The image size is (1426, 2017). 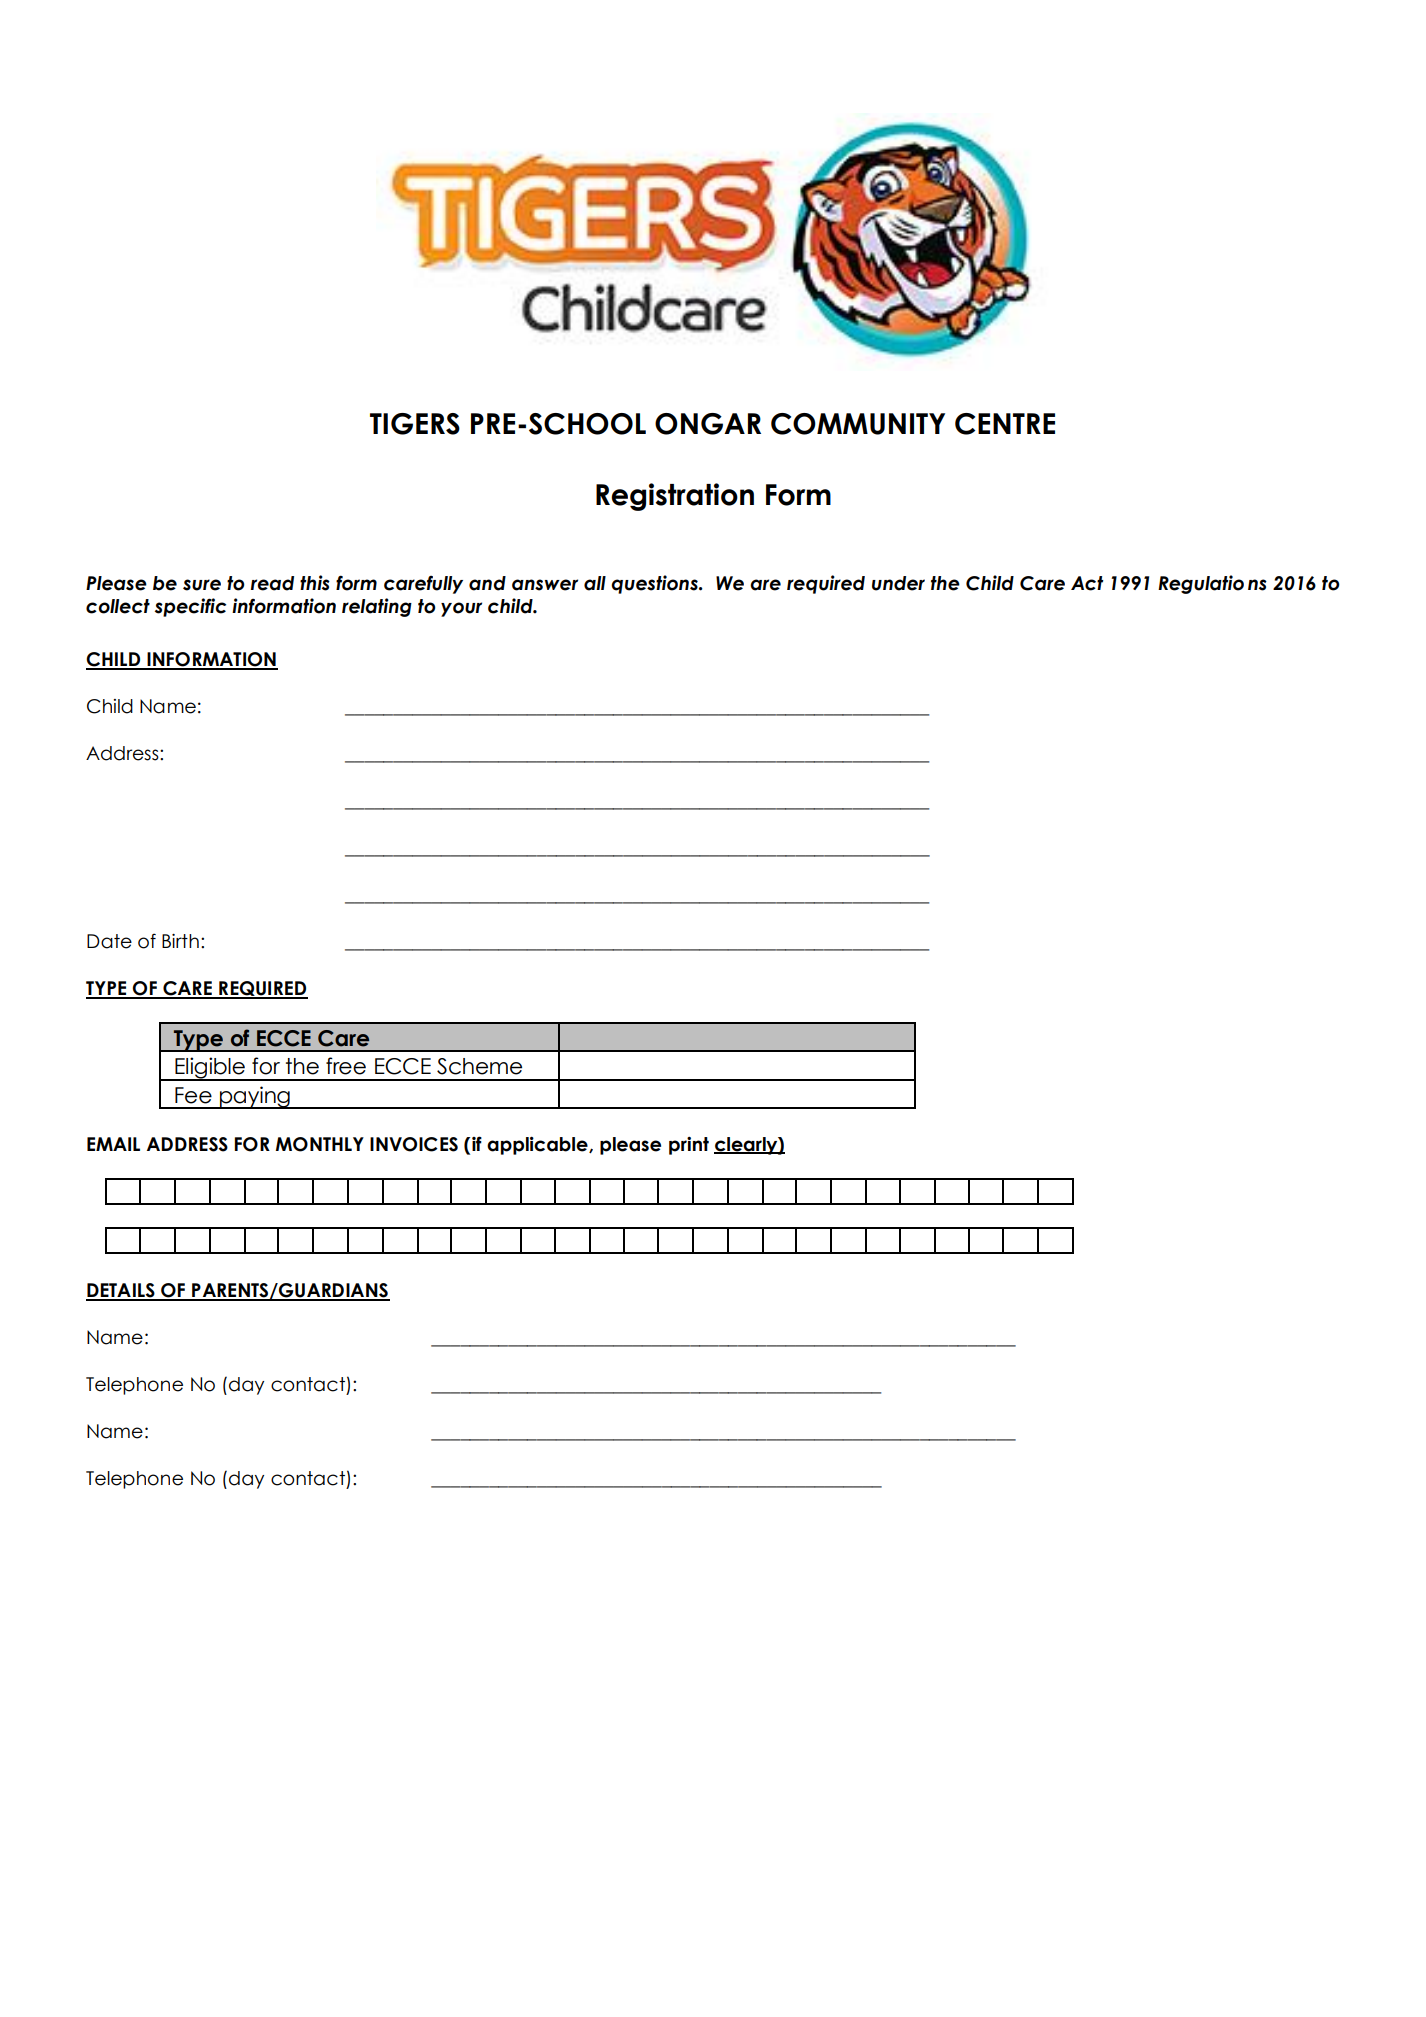 I want to click on DETAILS, so click(x=121, y=1291).
